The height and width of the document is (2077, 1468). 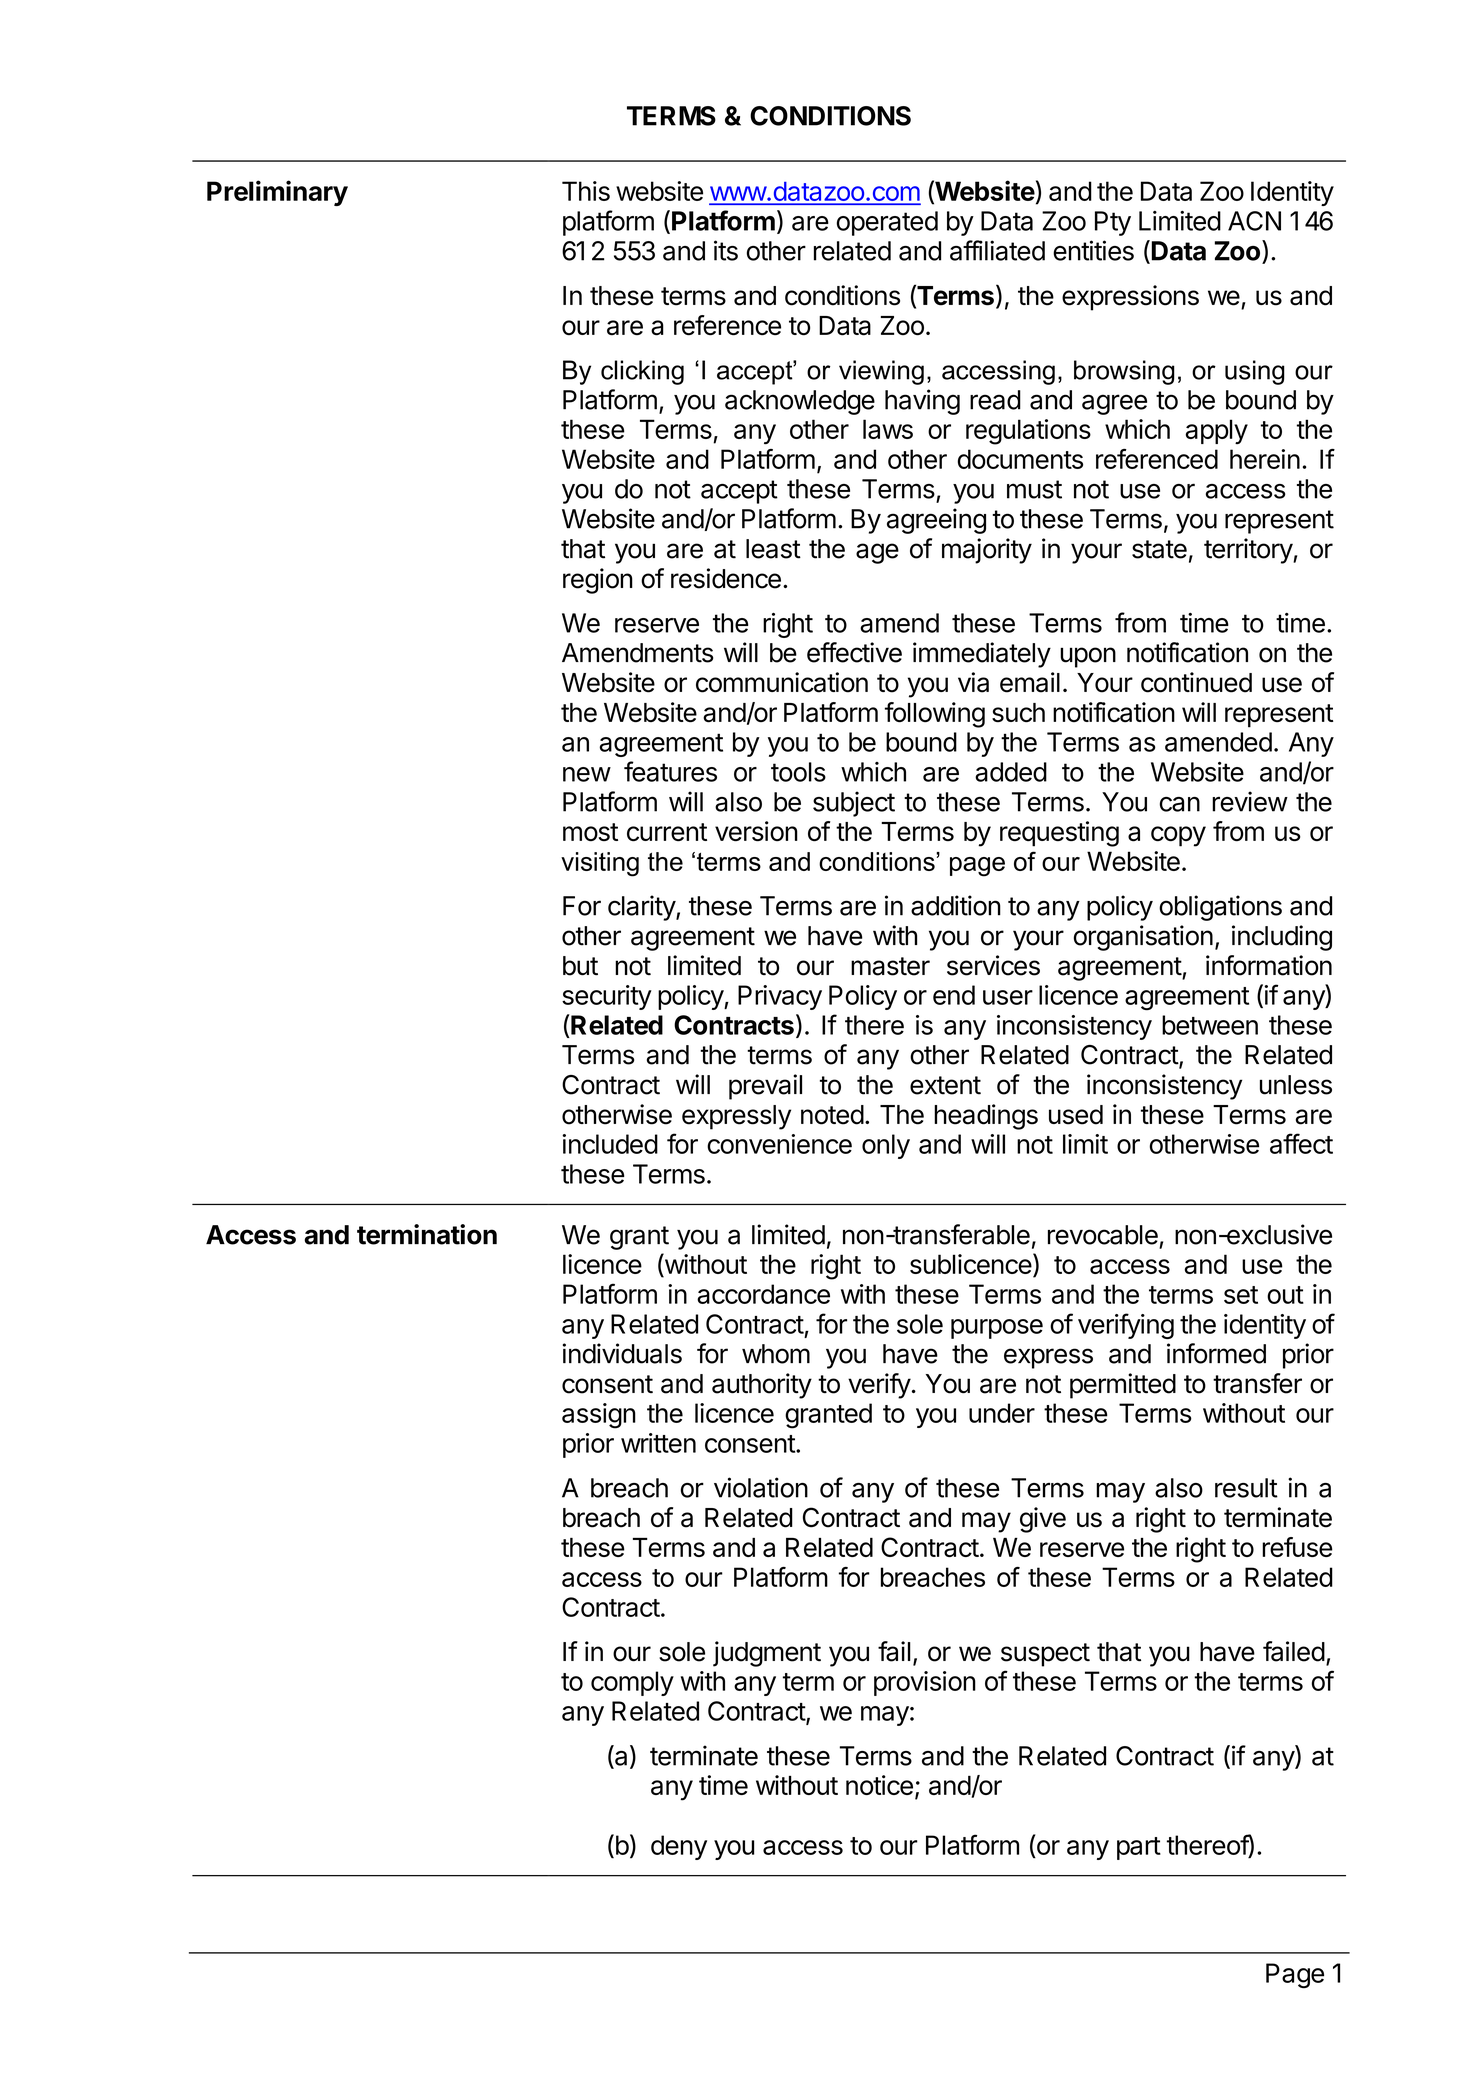 I want to click on Pty, so click(x=1113, y=223).
